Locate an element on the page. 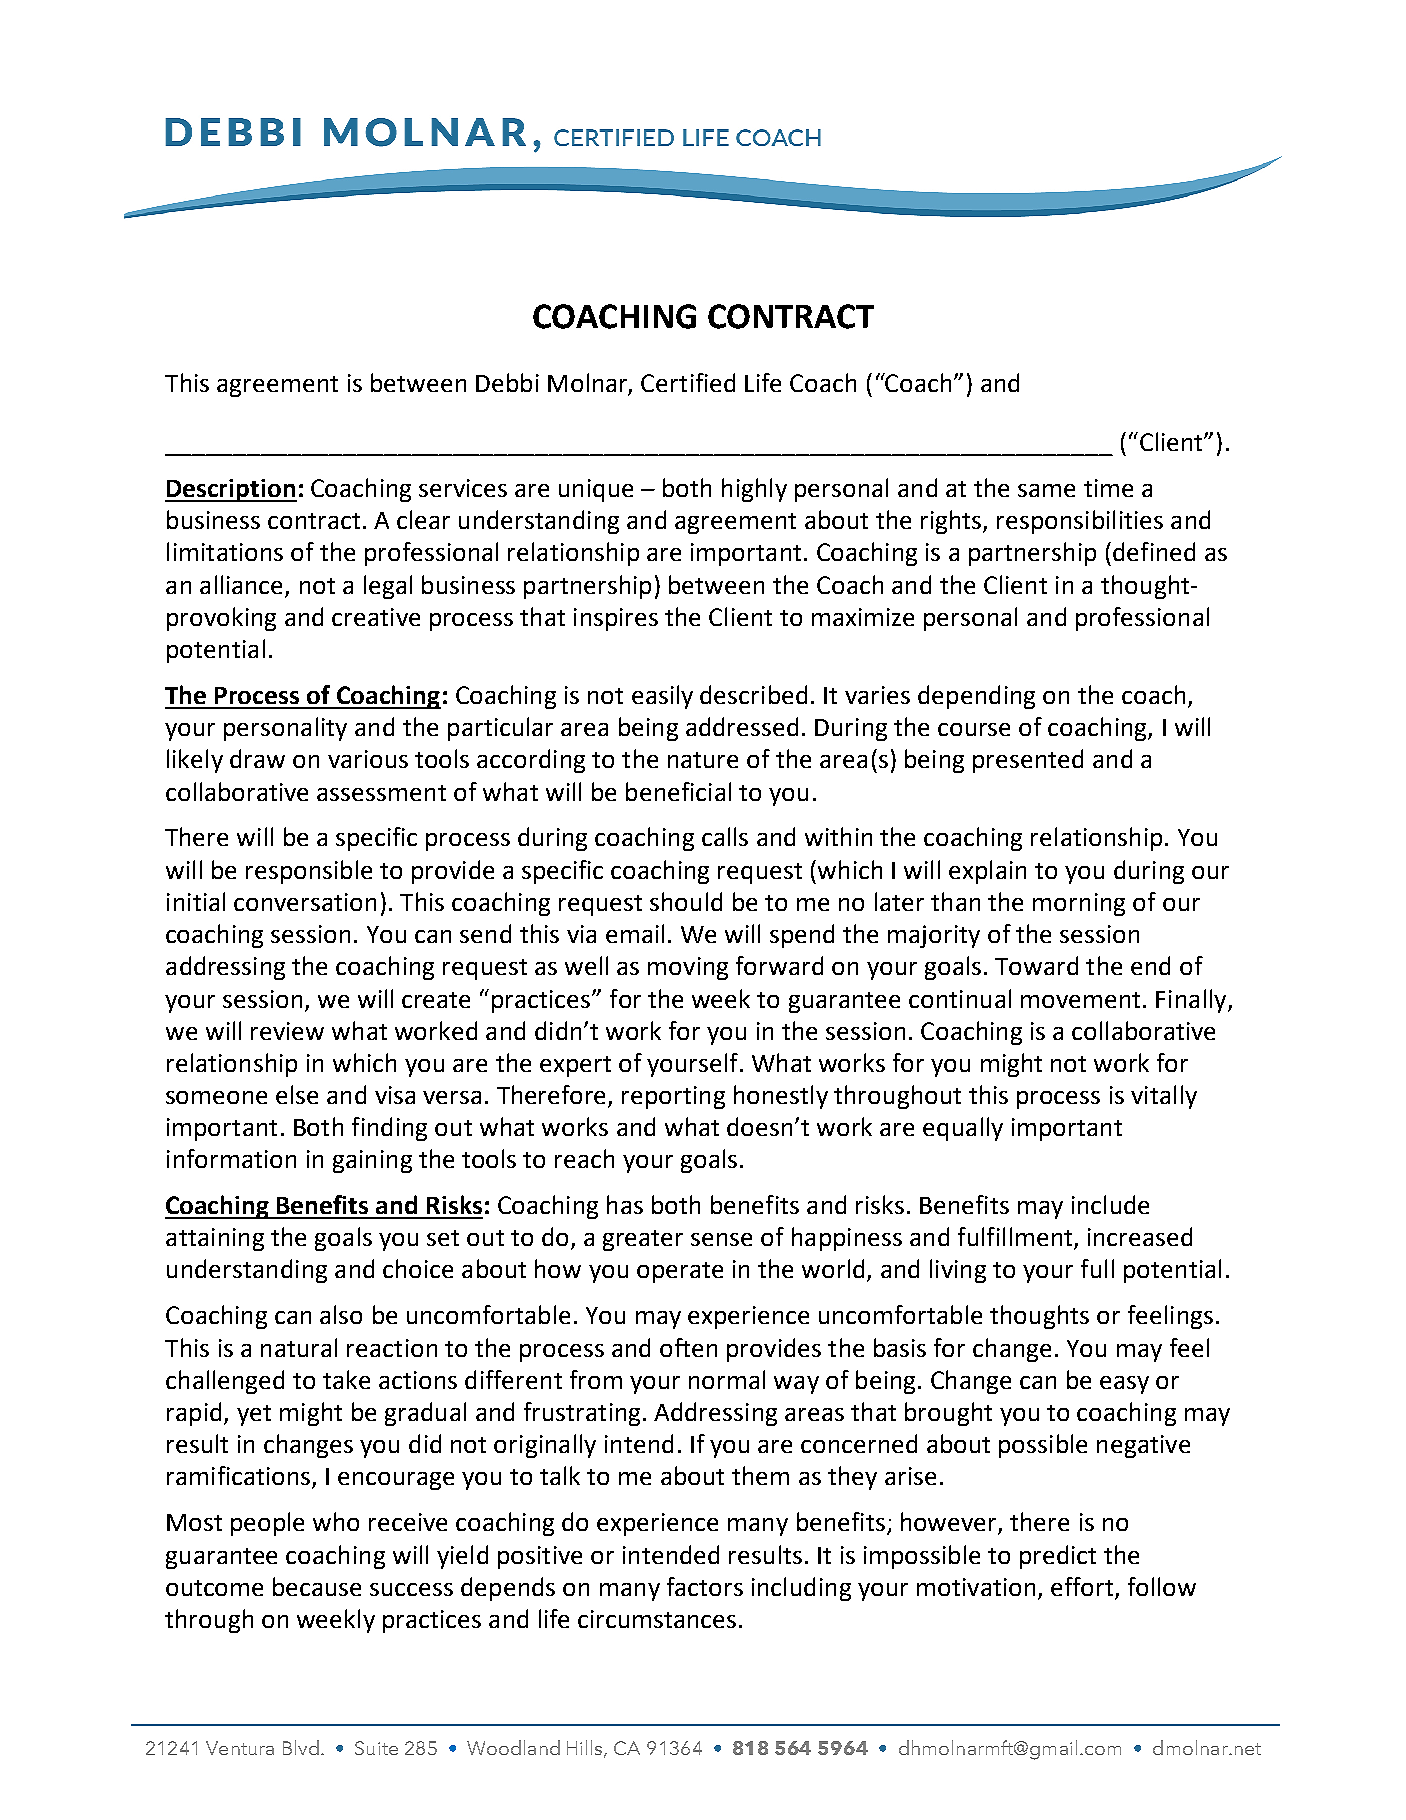 This image has width=1406, height=1820. Description is located at coordinates (231, 490).
